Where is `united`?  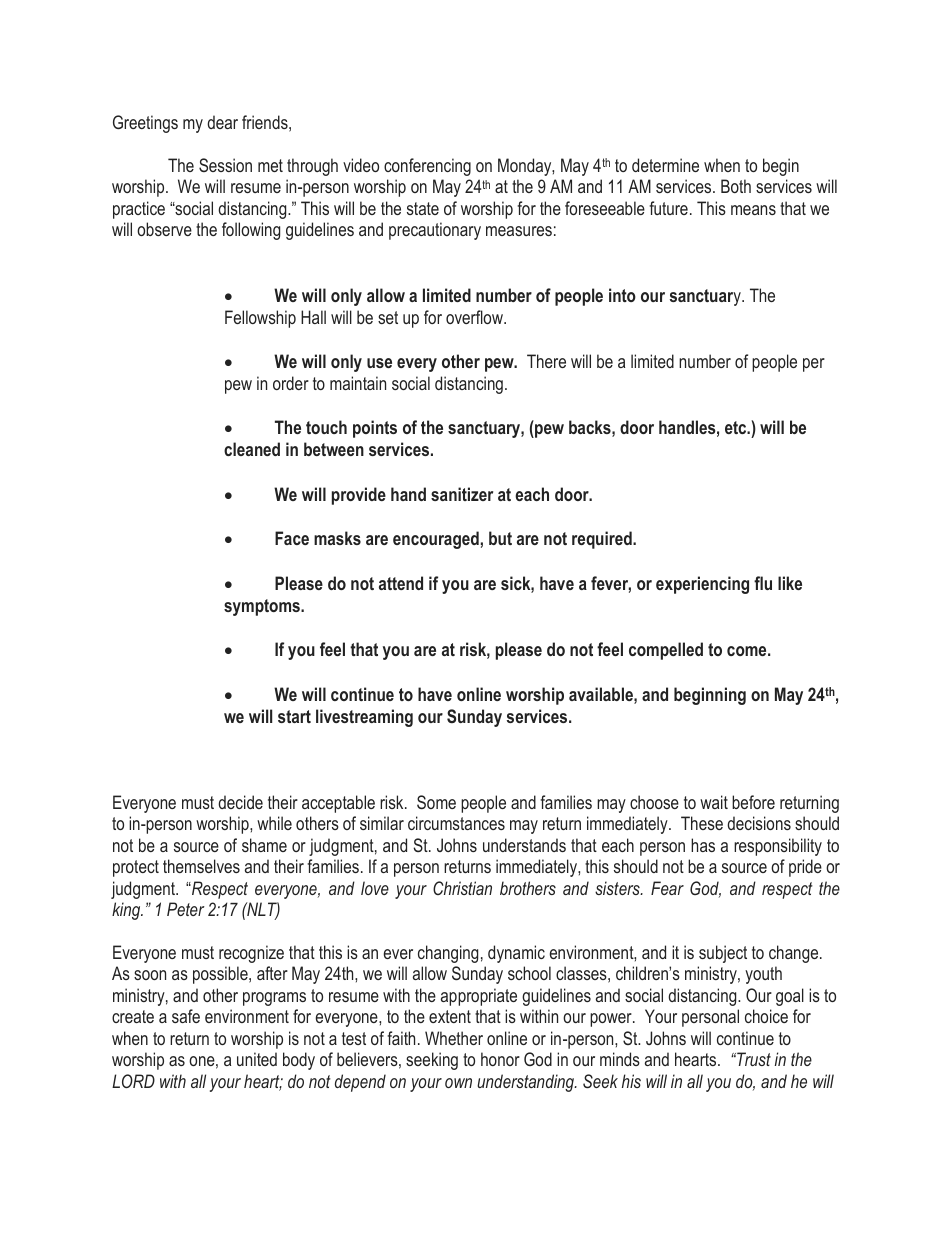
united is located at coordinates (257, 1059).
